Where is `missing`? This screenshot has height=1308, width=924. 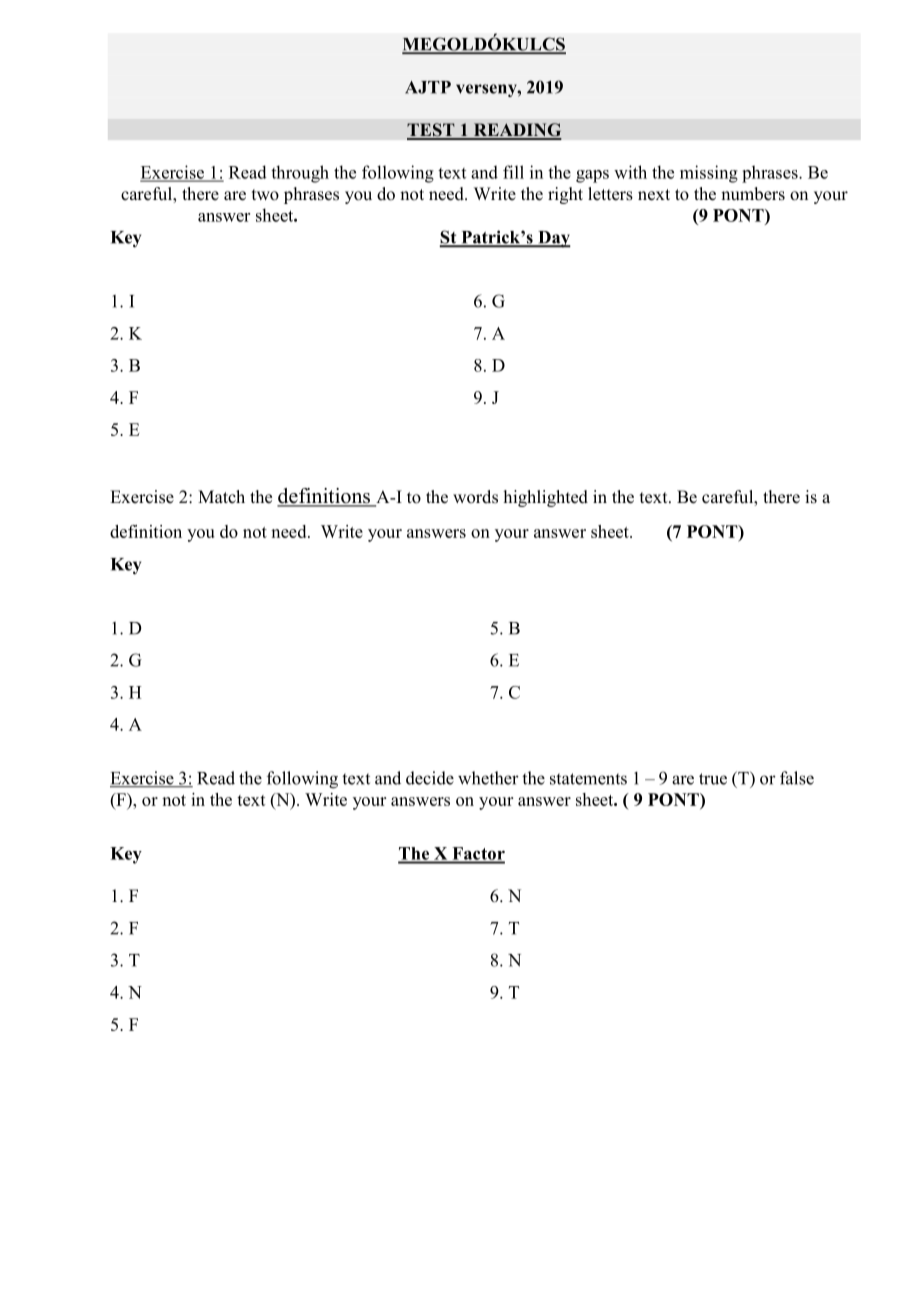
missing is located at coordinates (709, 174).
